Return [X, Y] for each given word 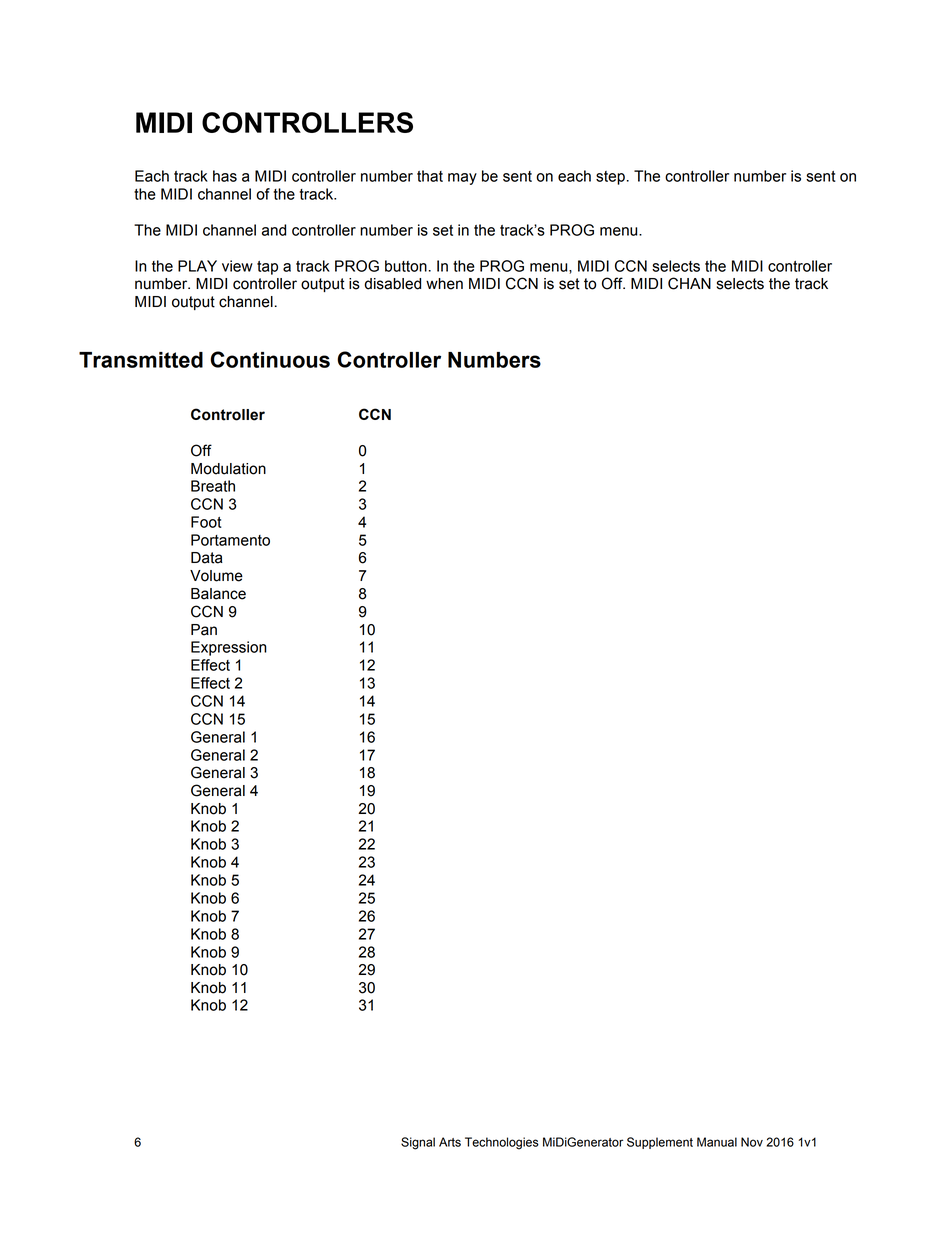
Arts [450, 1142]
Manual [717, 1142]
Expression [229, 648]
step [610, 178]
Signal [418, 1143]
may [462, 179]
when [444, 284]
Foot [206, 522]
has [225, 176]
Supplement [660, 1143]
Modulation [228, 469]
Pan [204, 630]
